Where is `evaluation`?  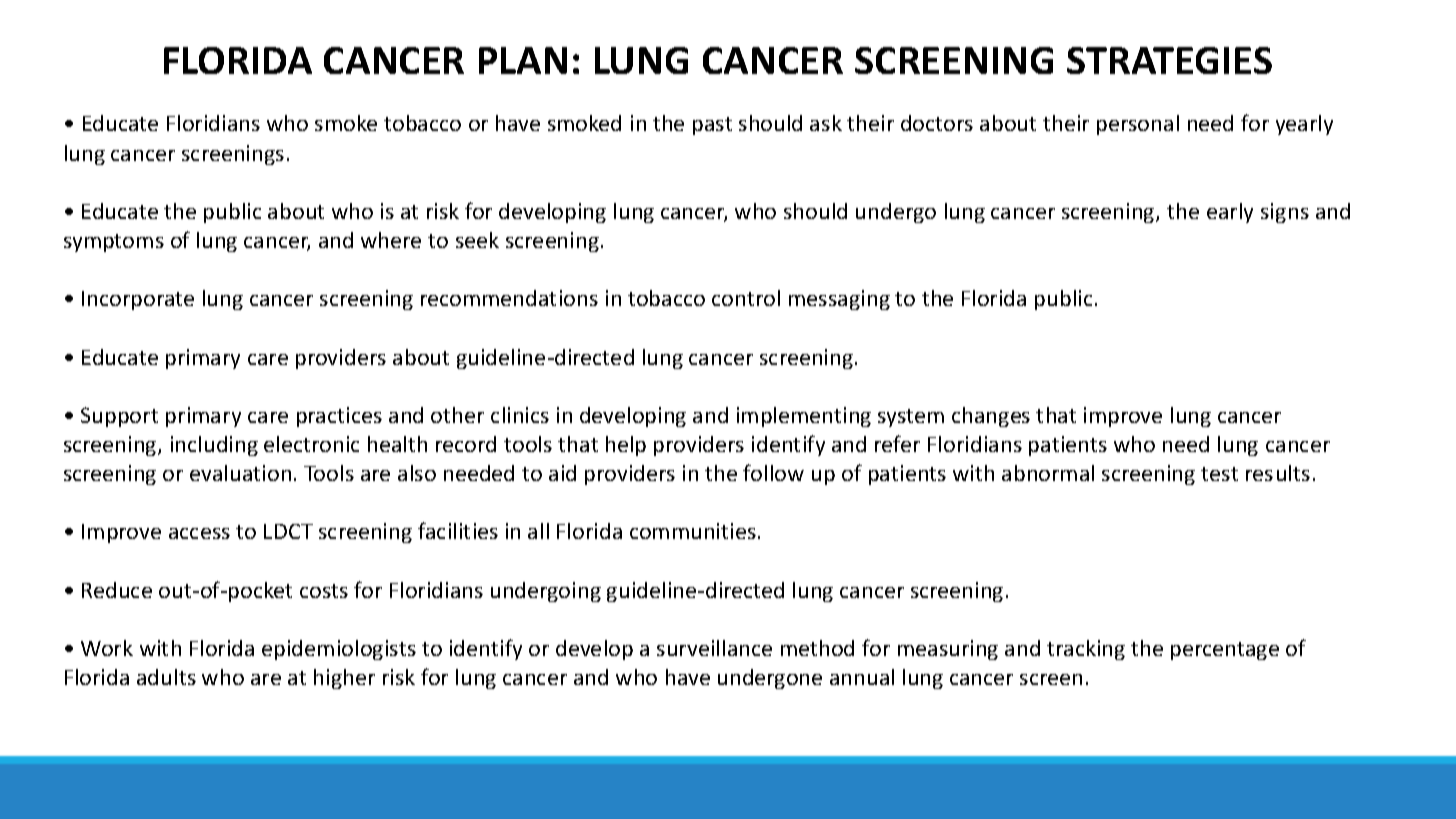 evaluation is located at coordinates (240, 473).
